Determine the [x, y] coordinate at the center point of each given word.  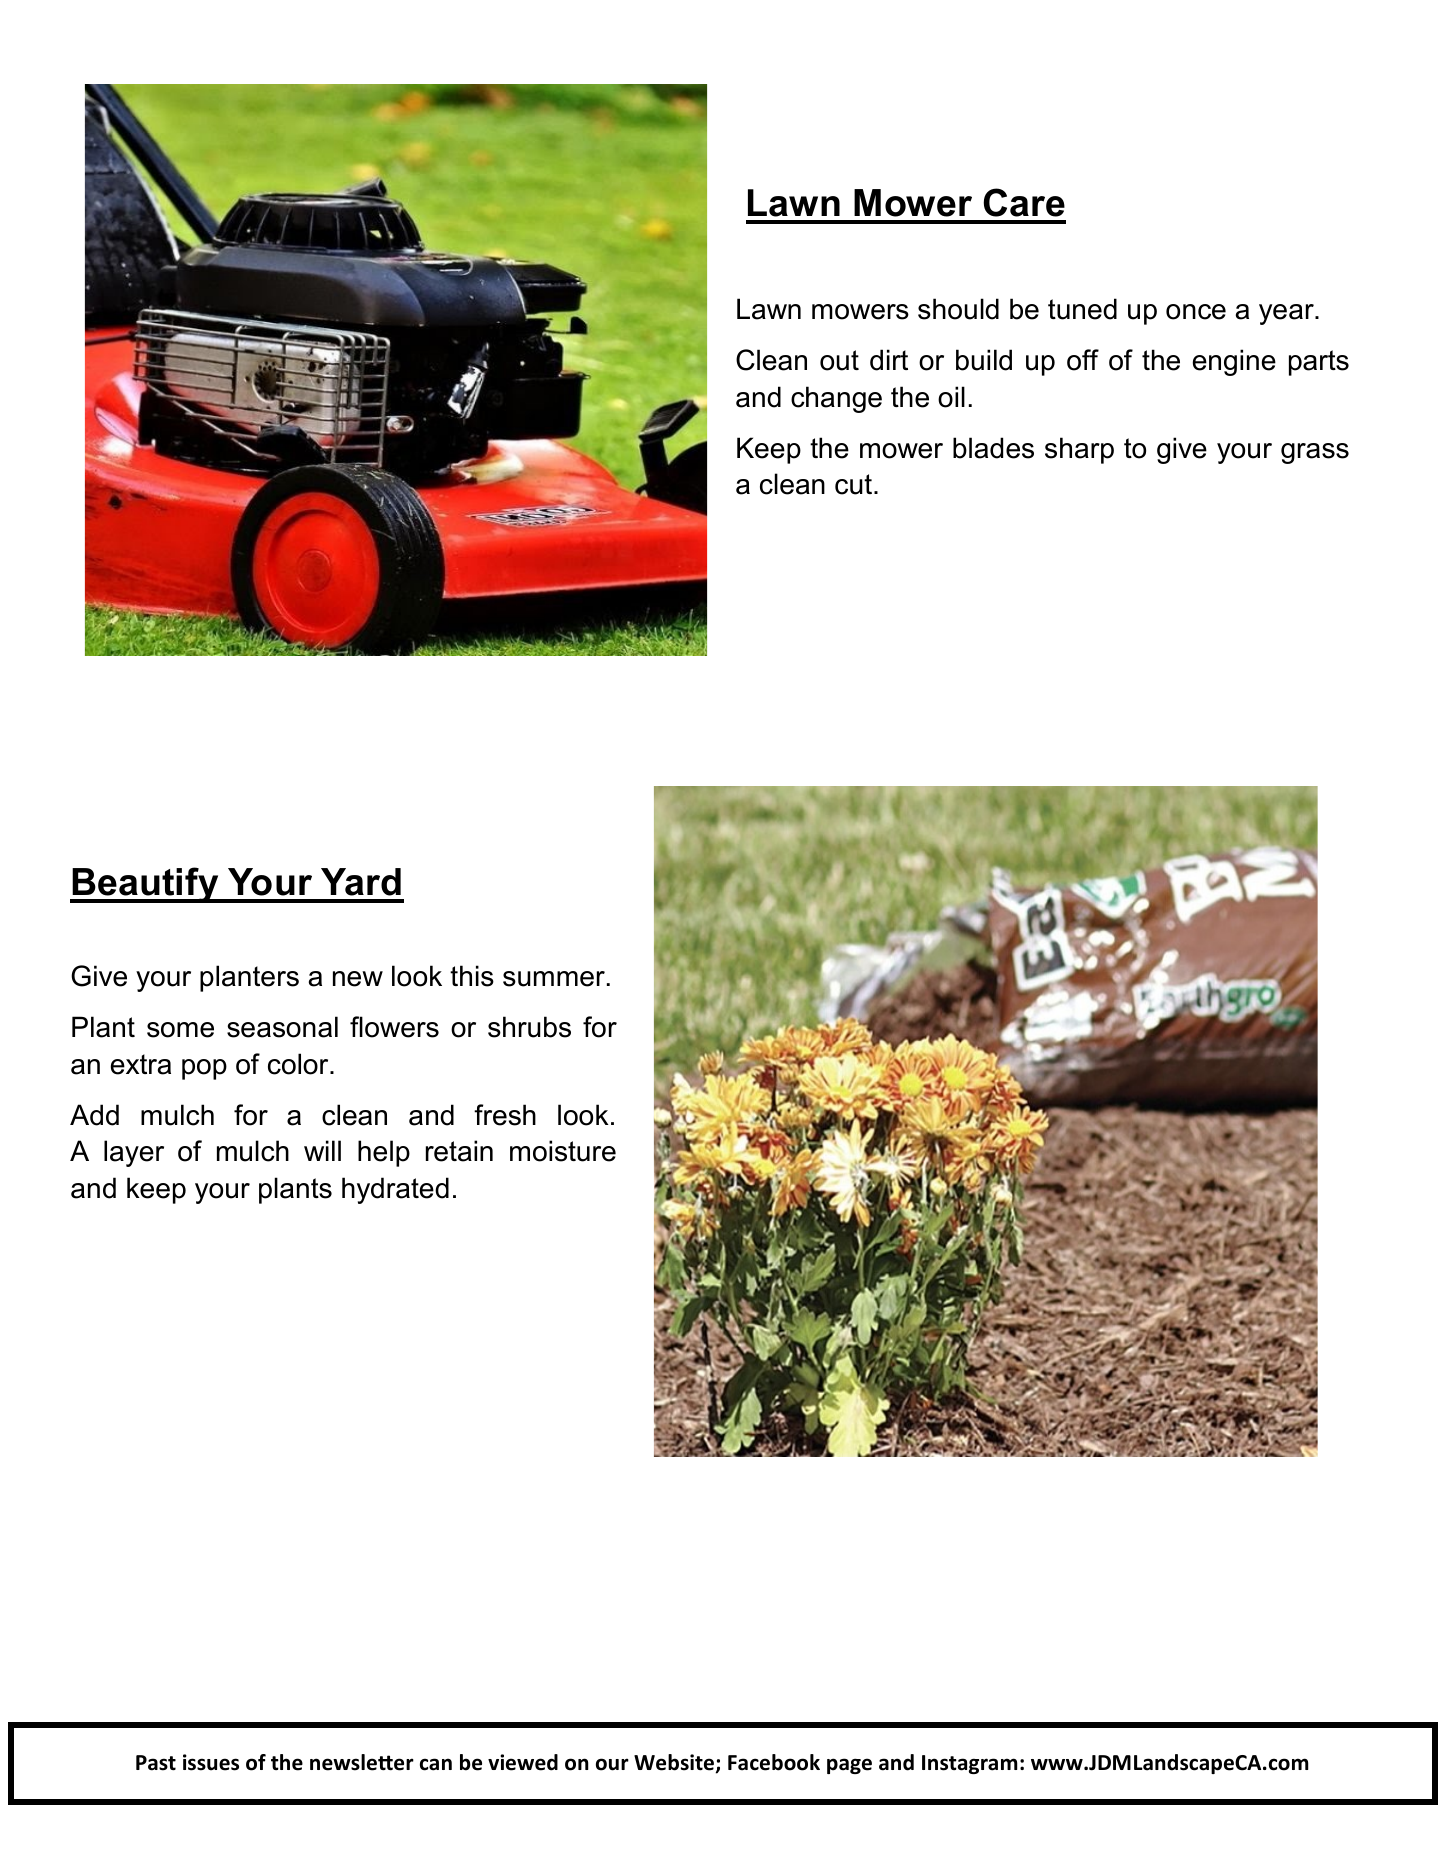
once [1196, 312]
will [322, 1150]
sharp [1079, 450]
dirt [889, 360]
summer [554, 979]
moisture [563, 1151]
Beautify [146, 885]
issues [211, 1762]
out [839, 360]
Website [675, 1763]
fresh [505, 1115]
